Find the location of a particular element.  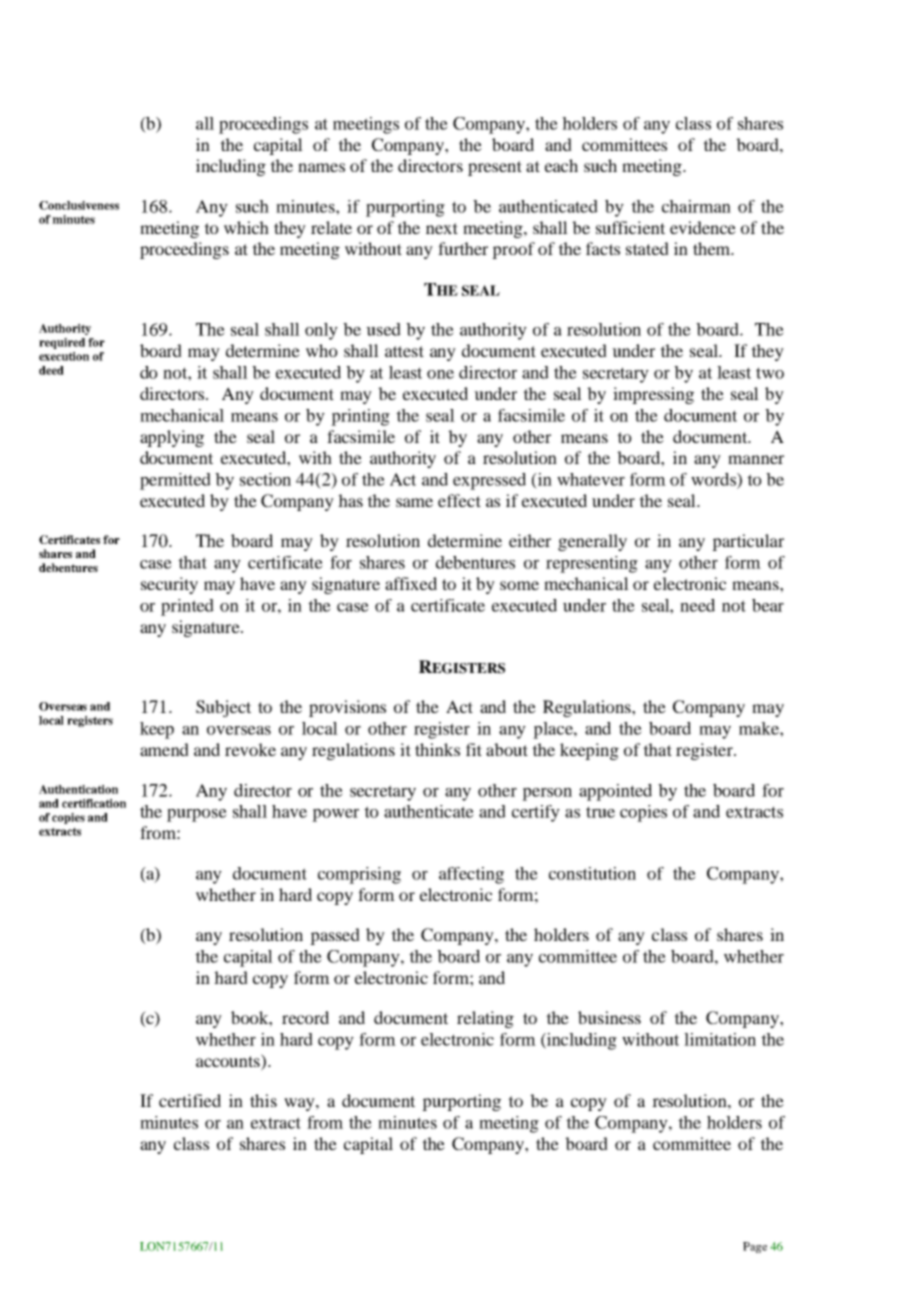

amend is located at coordinates (164, 749).
